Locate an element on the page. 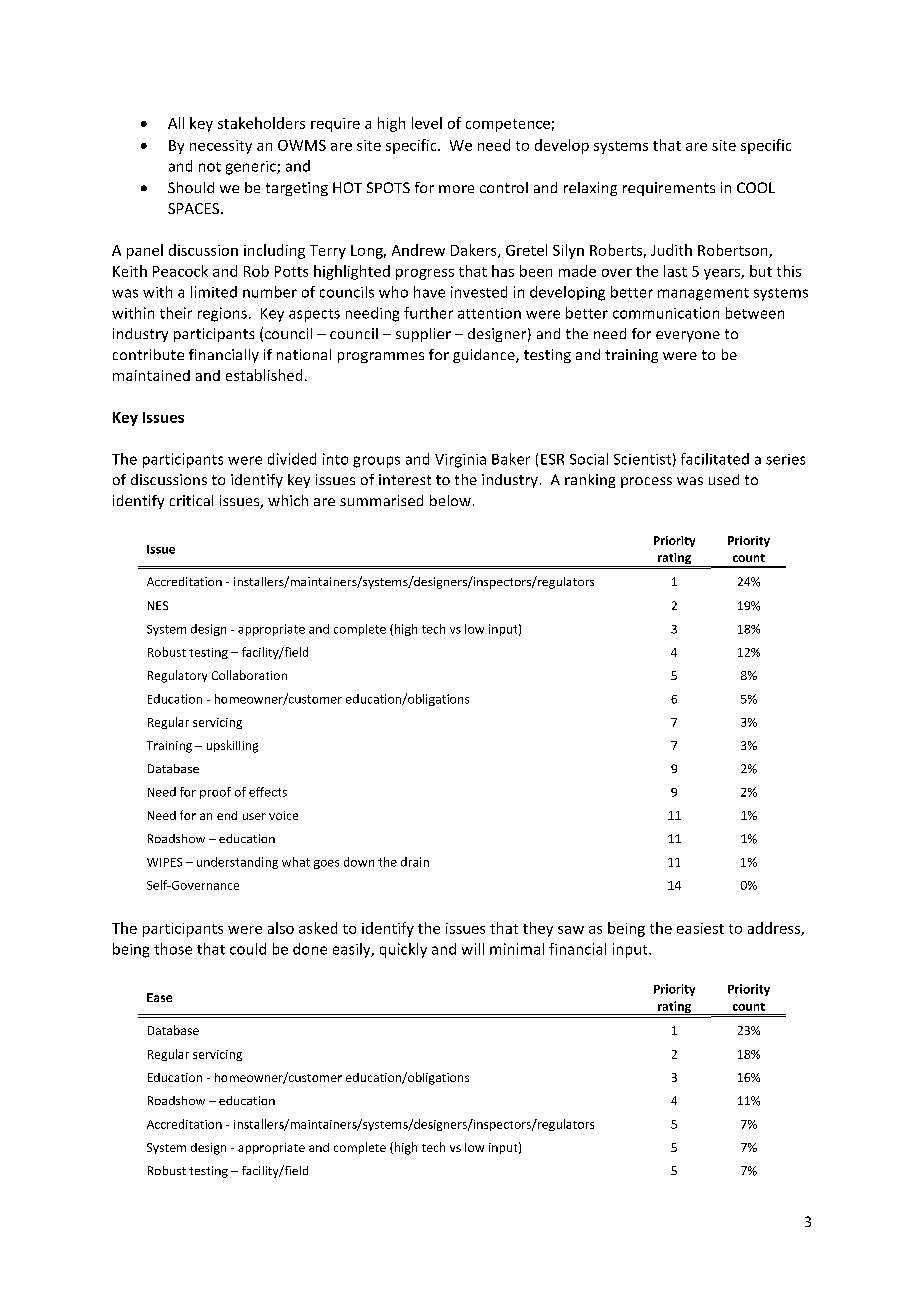 This page has height=1308, width=924. proof is located at coordinates (215, 793).
